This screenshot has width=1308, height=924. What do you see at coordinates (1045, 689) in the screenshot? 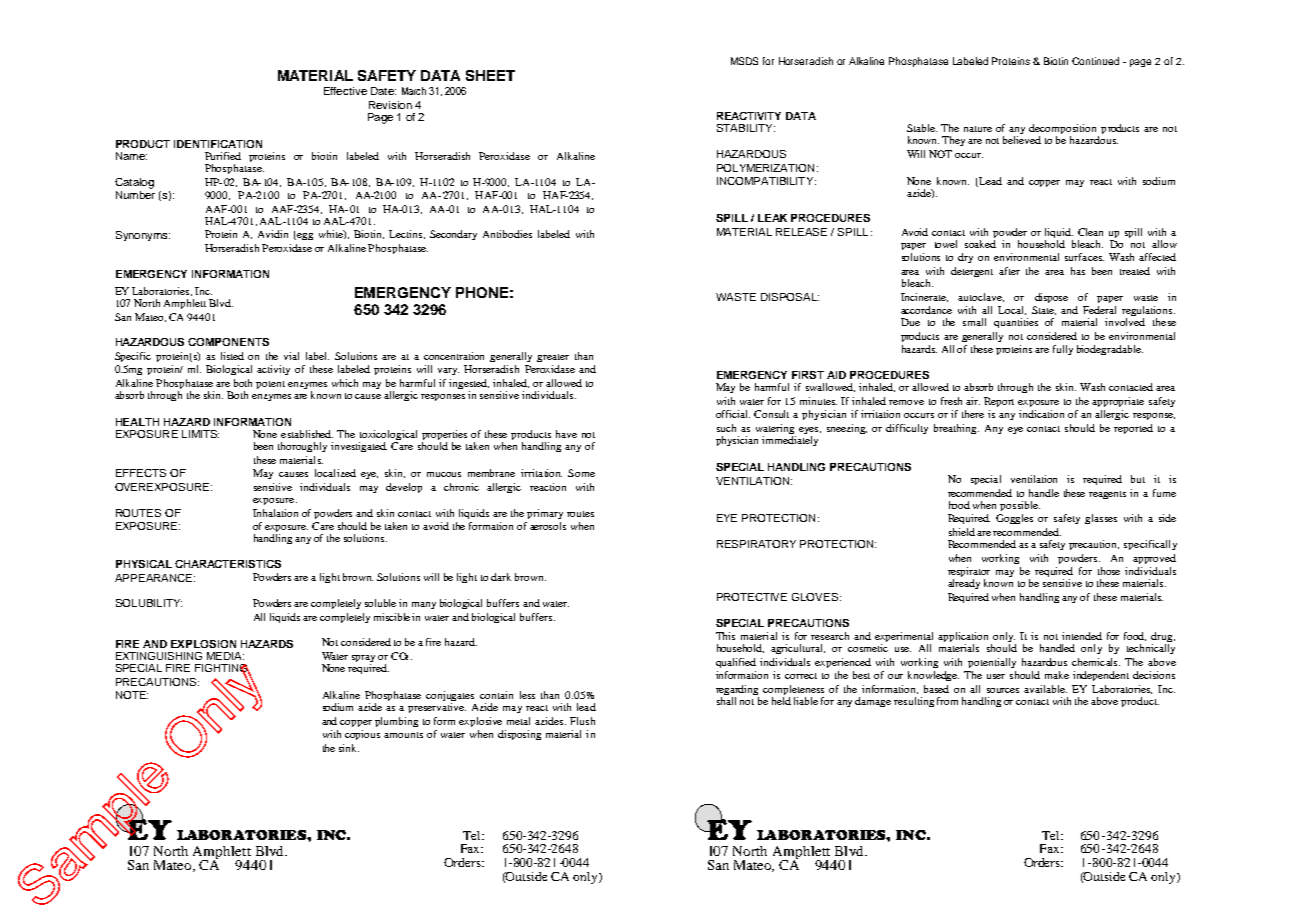
I see `available` at bounding box center [1045, 689].
